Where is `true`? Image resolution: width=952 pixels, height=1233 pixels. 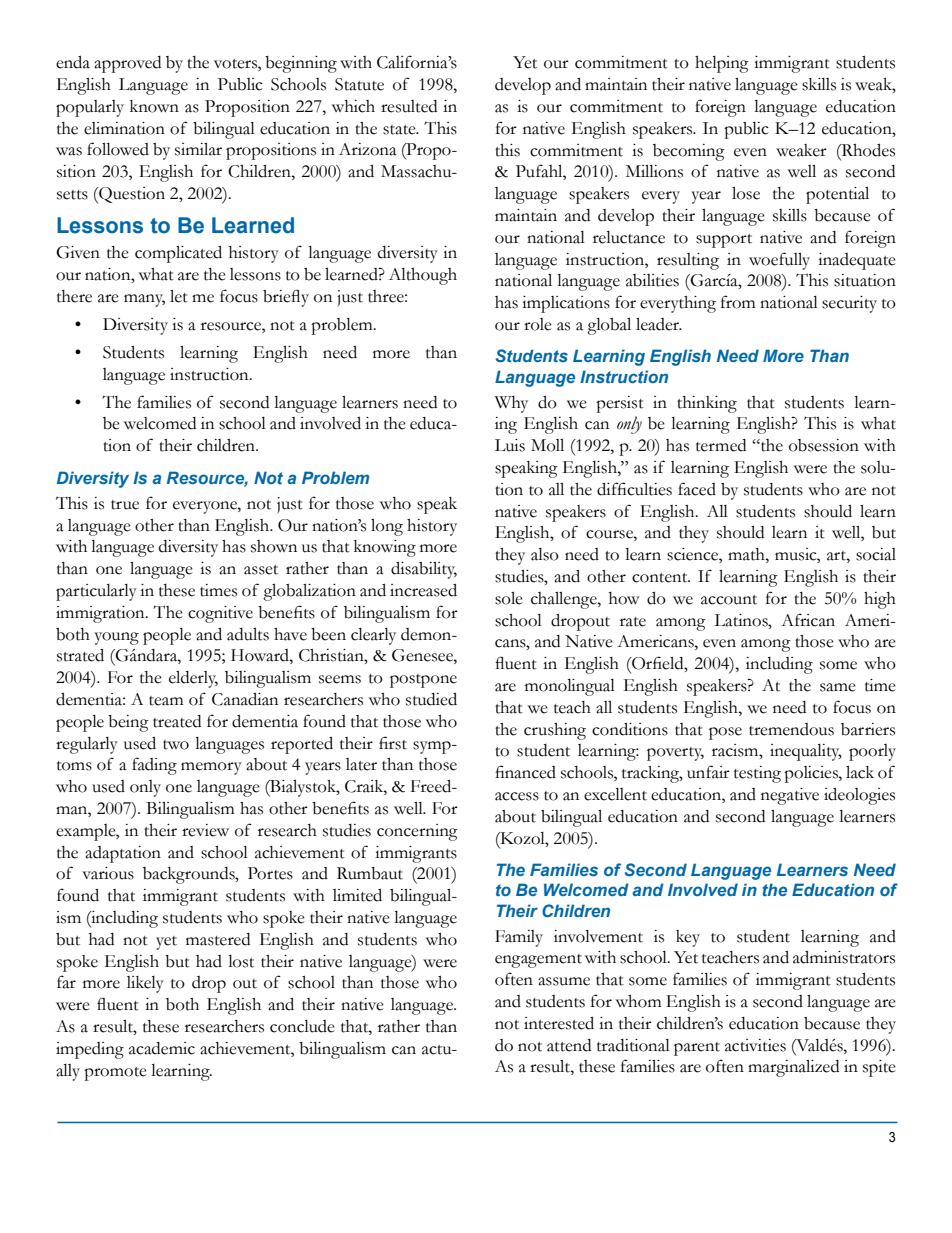 true is located at coordinates (125, 505).
